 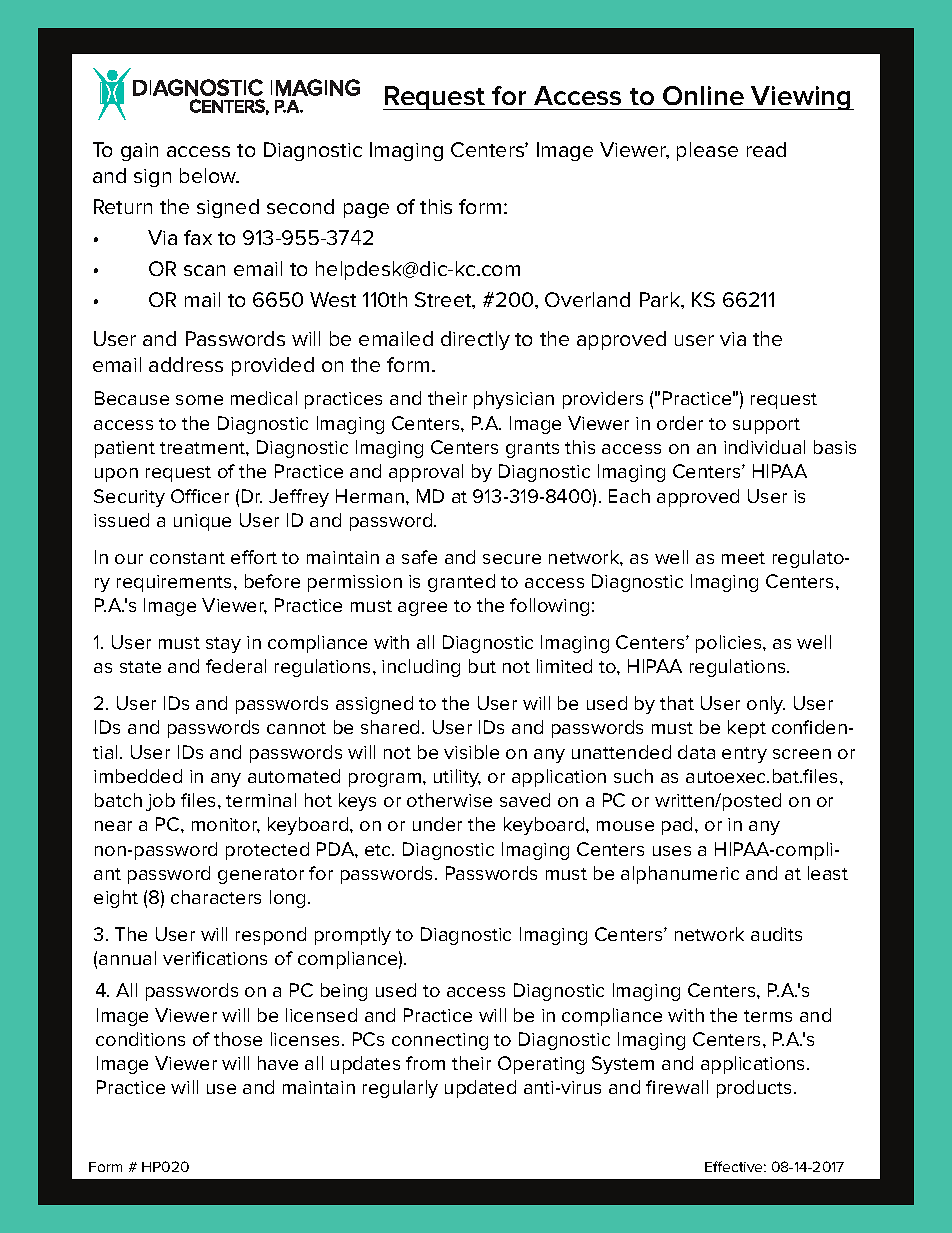 What do you see at coordinates (766, 149) in the image?
I see `read` at bounding box center [766, 149].
